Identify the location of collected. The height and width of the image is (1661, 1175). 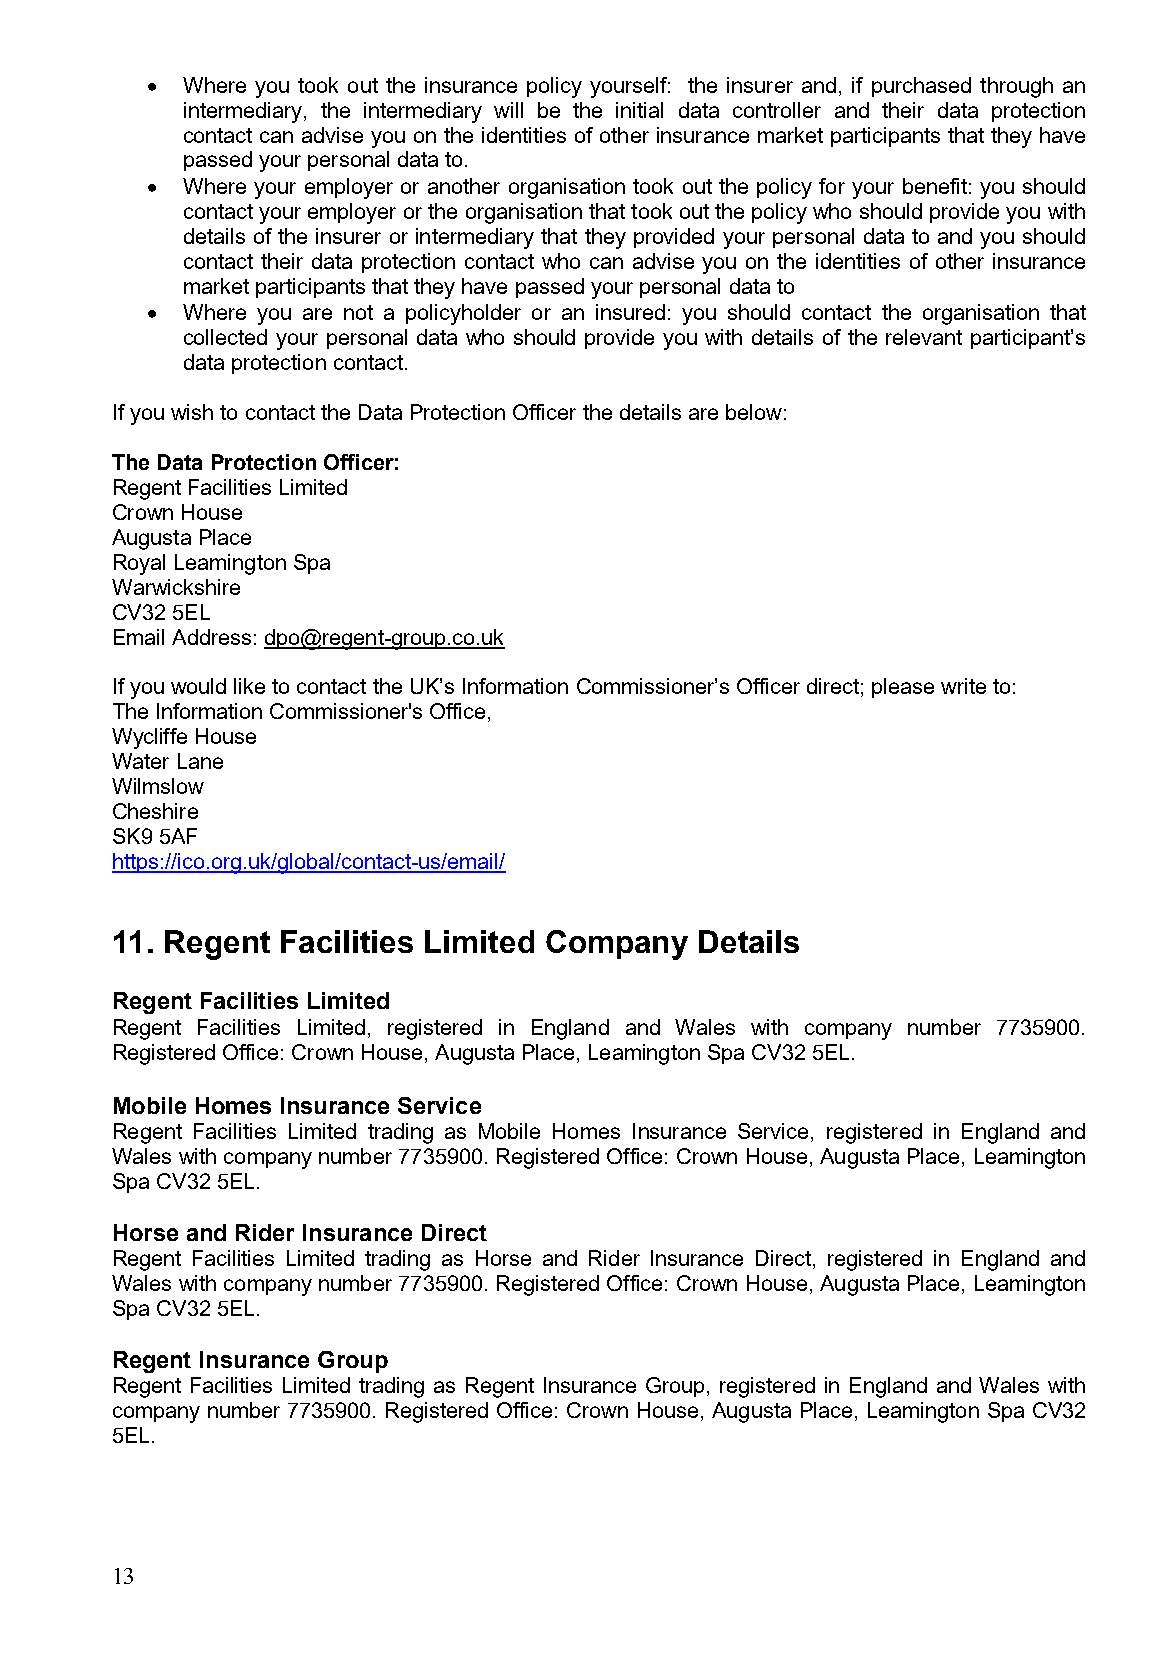
(225, 337).
